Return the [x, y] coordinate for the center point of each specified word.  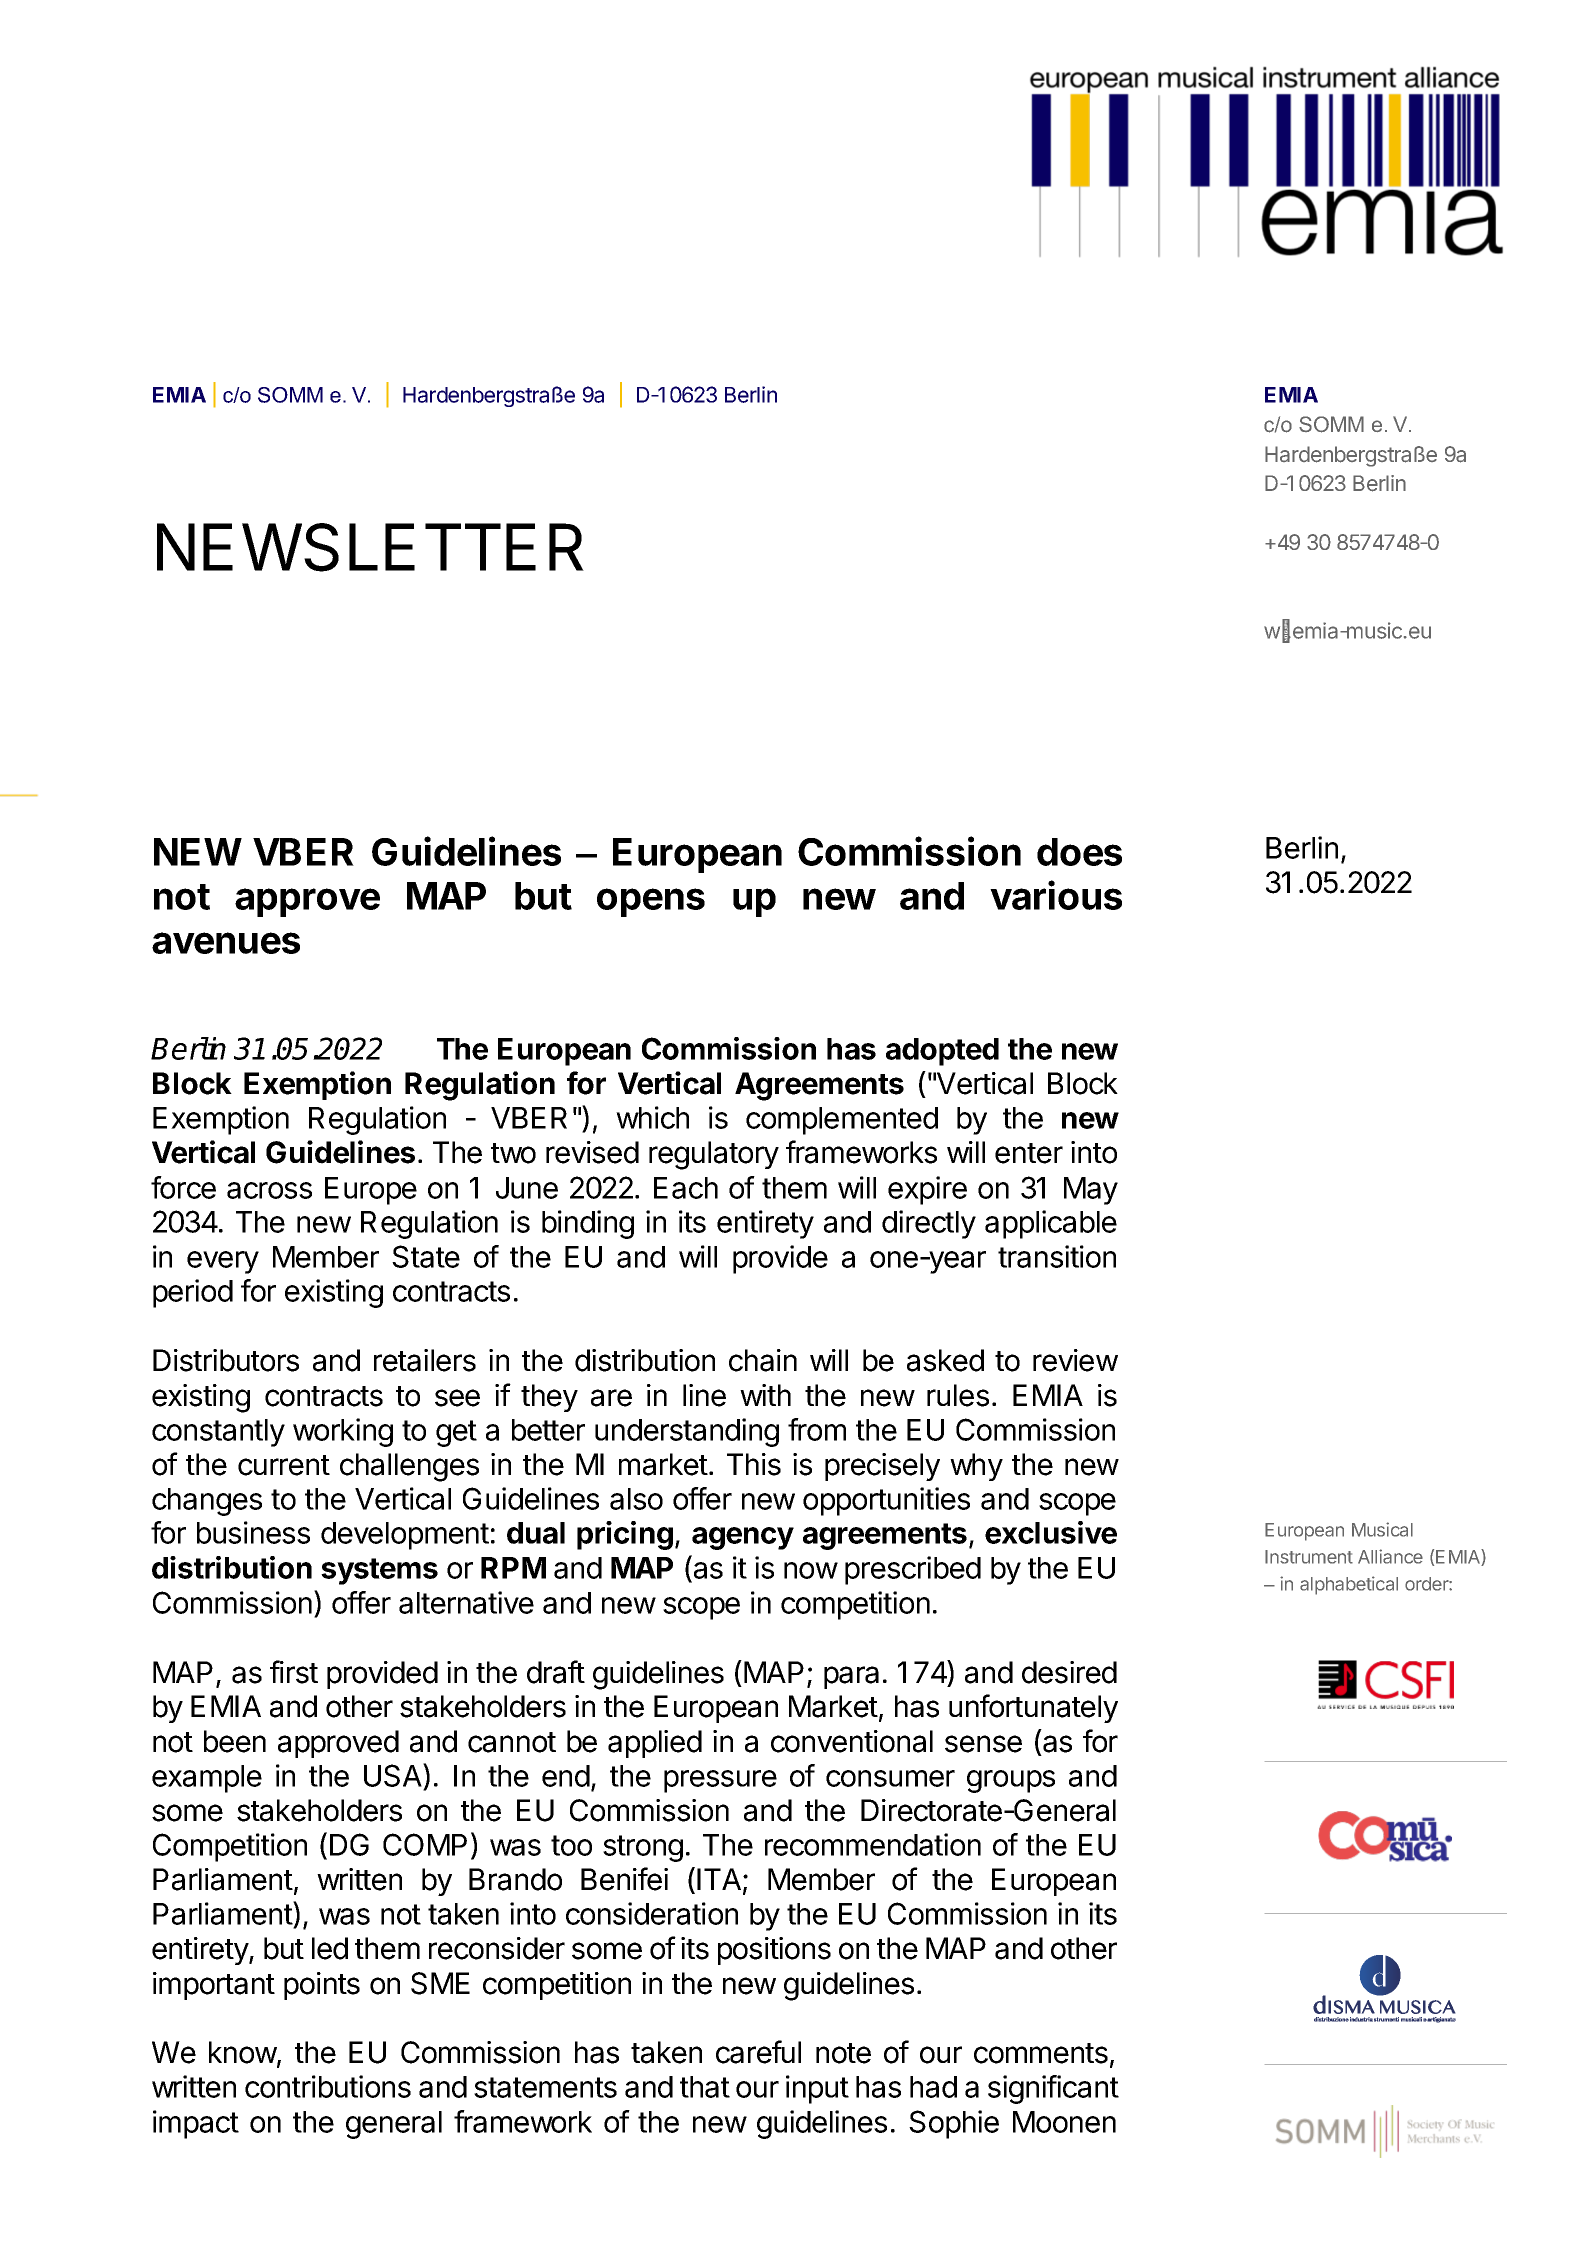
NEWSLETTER [370, 547]
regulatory [714, 1155]
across [269, 1190]
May [1091, 1191]
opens [651, 902]
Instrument [1309, 1557]
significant [1053, 2089]
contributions [328, 2086]
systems [379, 1571]
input [817, 2089]
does [1079, 852]
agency [743, 1538]
